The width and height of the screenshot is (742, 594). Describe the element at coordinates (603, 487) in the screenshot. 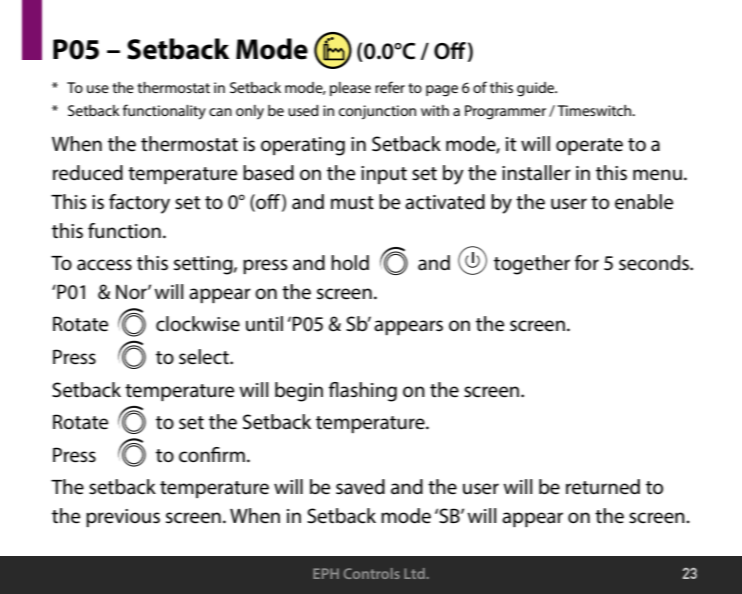

I see `returned` at that location.
